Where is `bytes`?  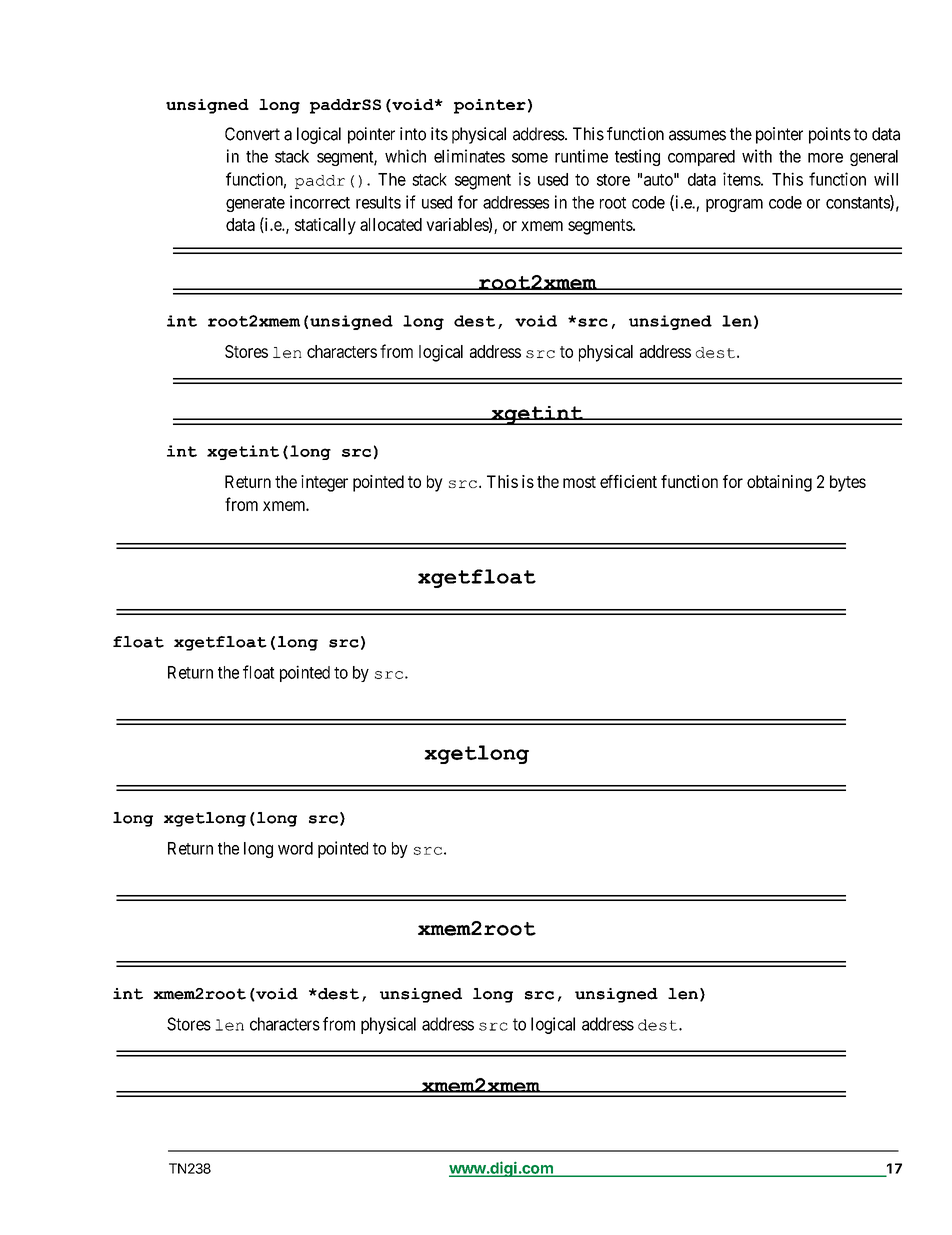 bytes is located at coordinates (848, 483).
